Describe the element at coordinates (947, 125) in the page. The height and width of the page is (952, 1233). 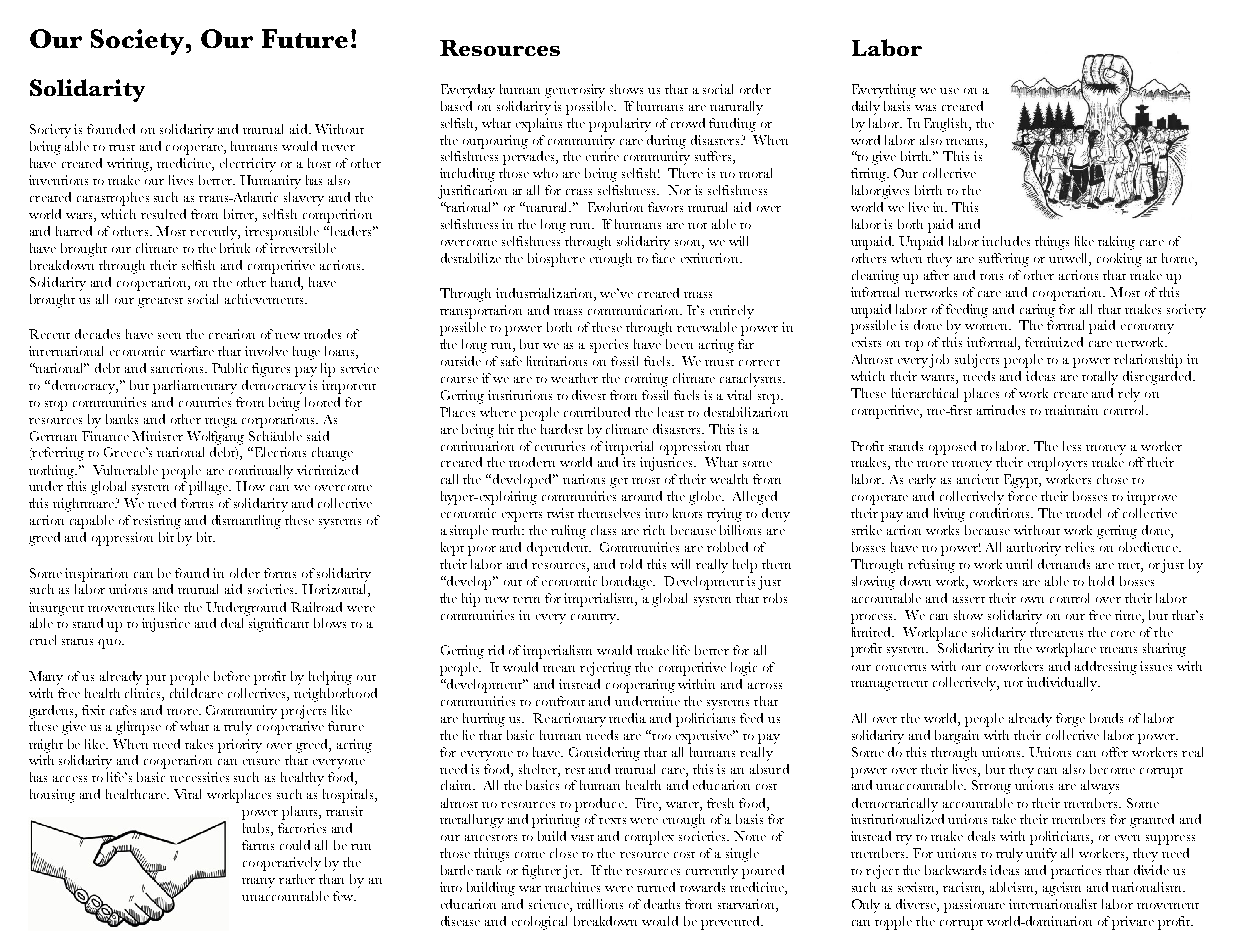
I see `English` at that location.
